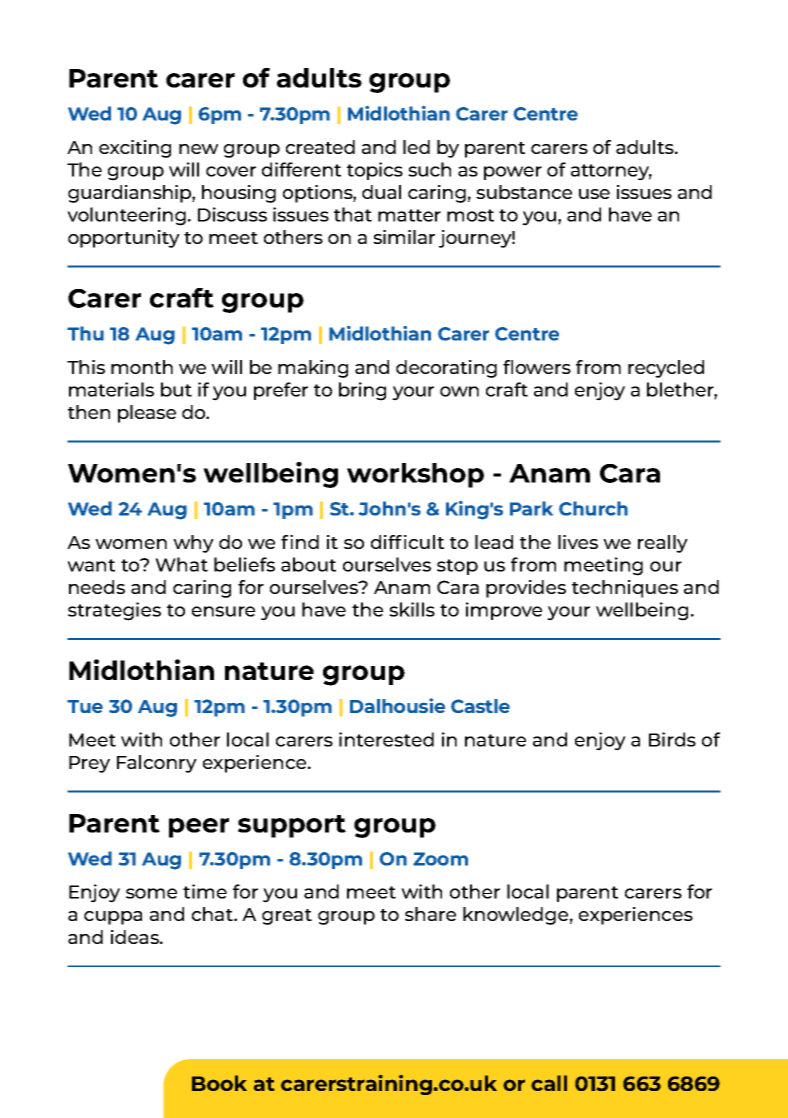 This document has height=1118, width=788. Describe the element at coordinates (672, 739) in the document. I see `Birds` at that location.
